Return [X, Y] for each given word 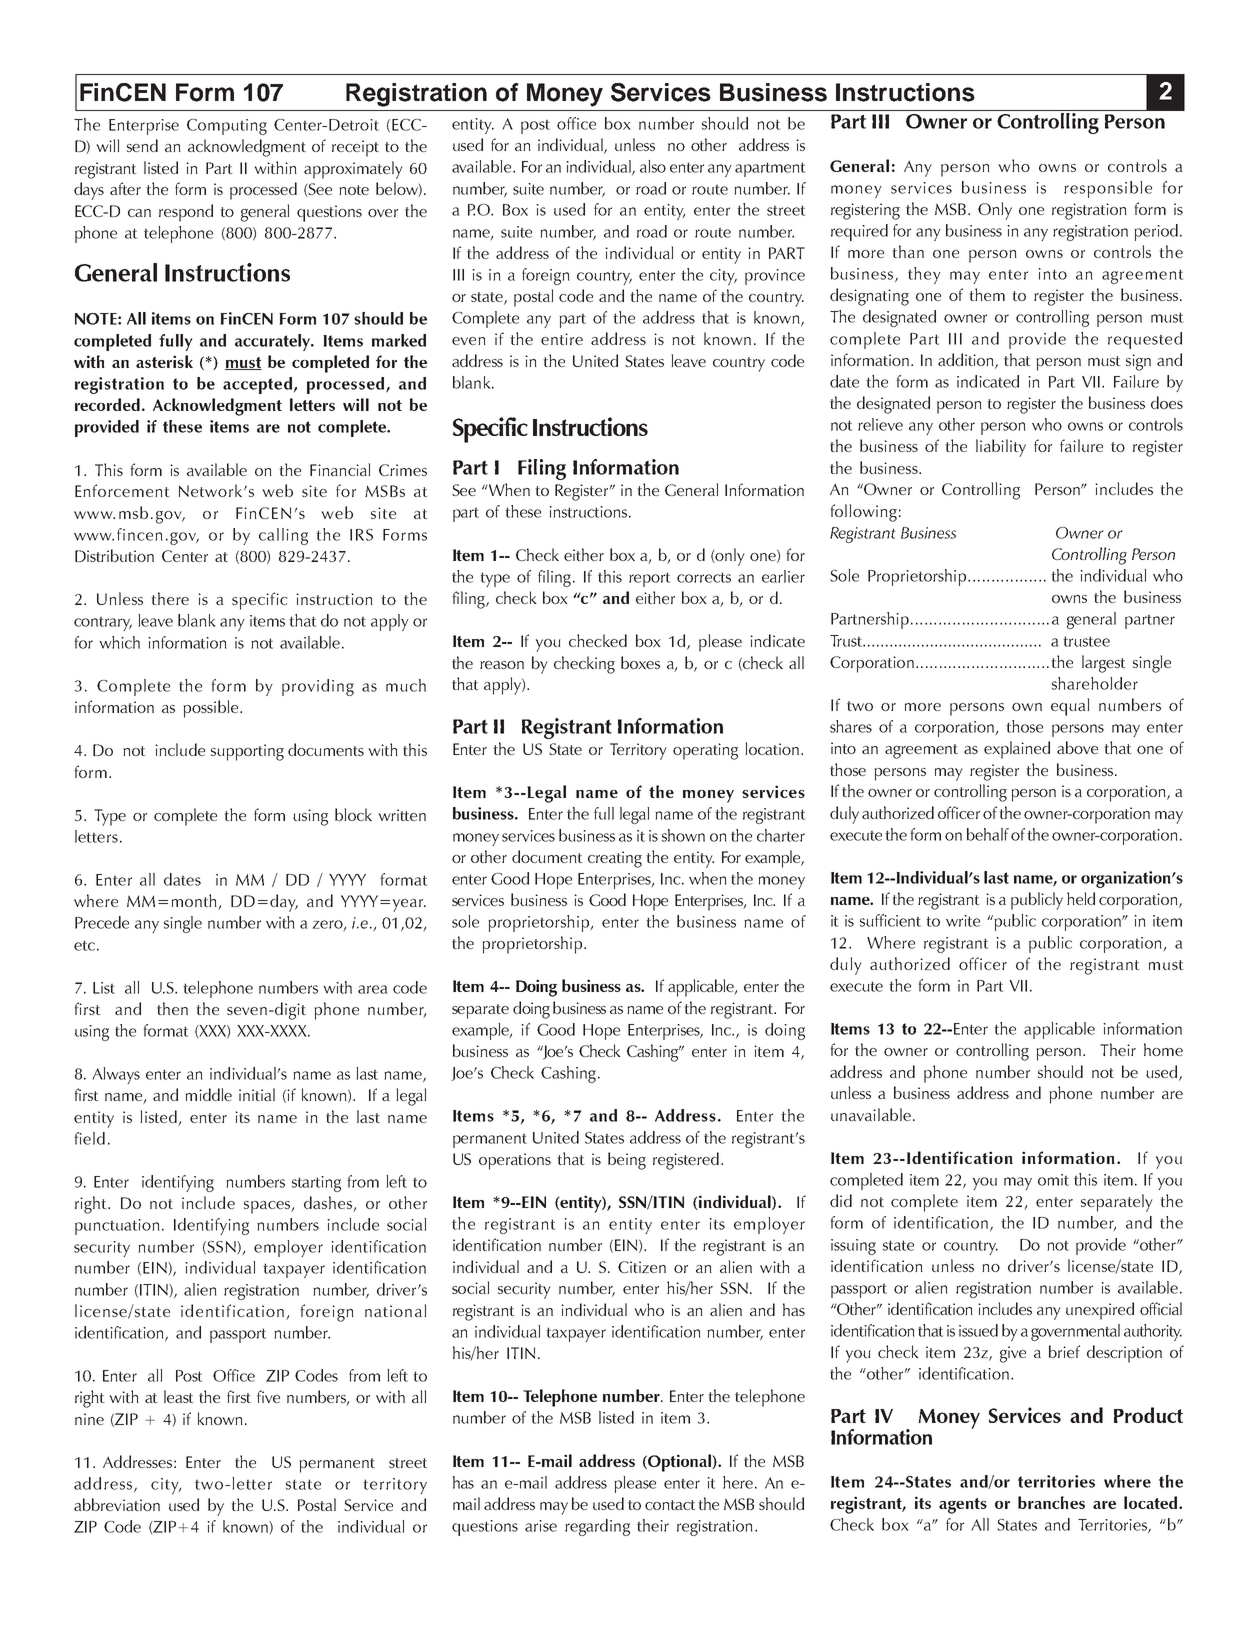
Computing [227, 127]
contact [670, 1505]
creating [615, 859]
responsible [1108, 189]
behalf [988, 834]
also [653, 166]
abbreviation [117, 1504]
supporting [247, 752]
